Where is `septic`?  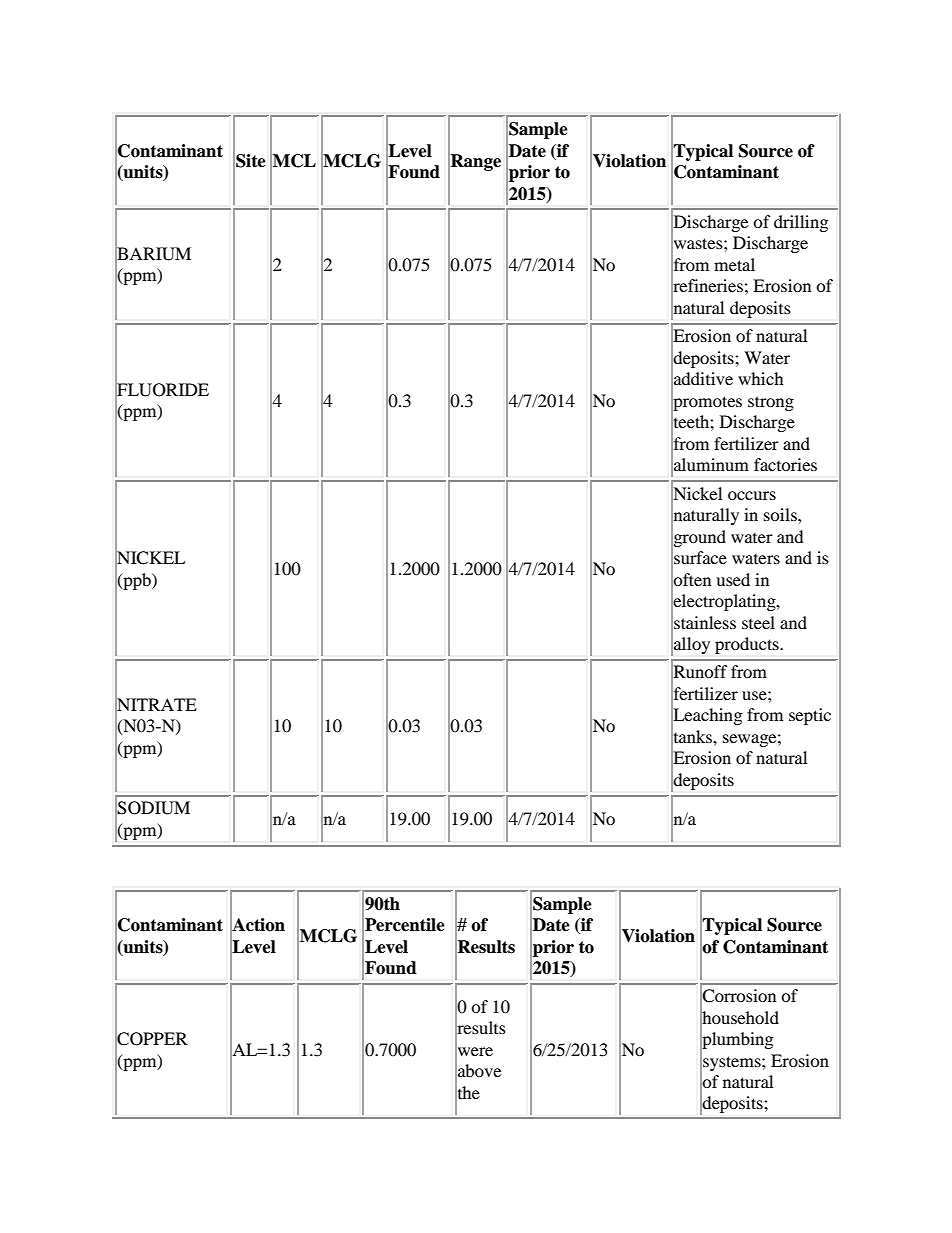
septic is located at coordinates (810, 716).
